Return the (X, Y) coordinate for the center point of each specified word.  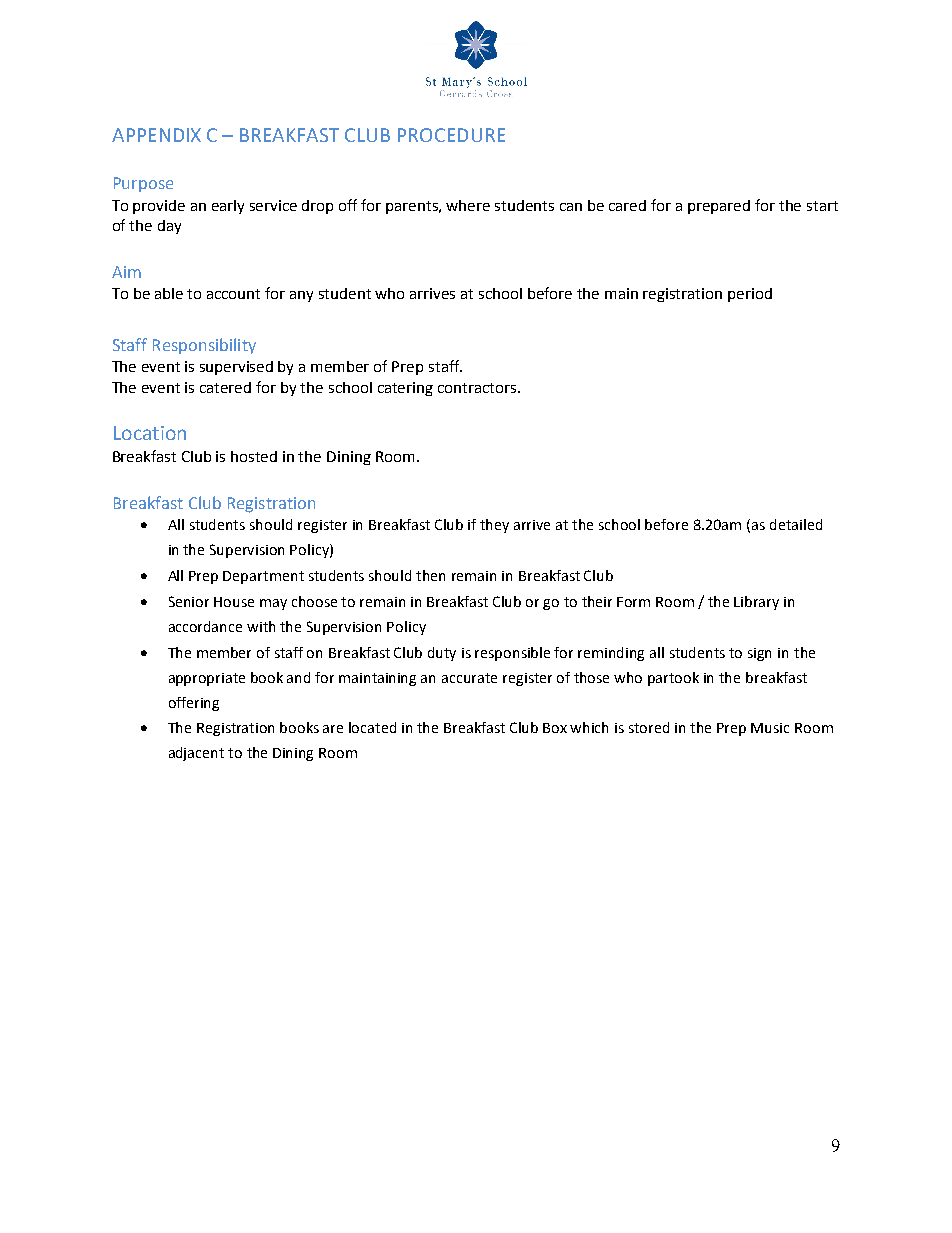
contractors (478, 388)
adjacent (196, 754)
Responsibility (204, 346)
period (750, 295)
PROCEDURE (451, 135)
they (494, 526)
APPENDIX (156, 135)
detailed (796, 524)
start (822, 206)
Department (263, 577)
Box (555, 728)
